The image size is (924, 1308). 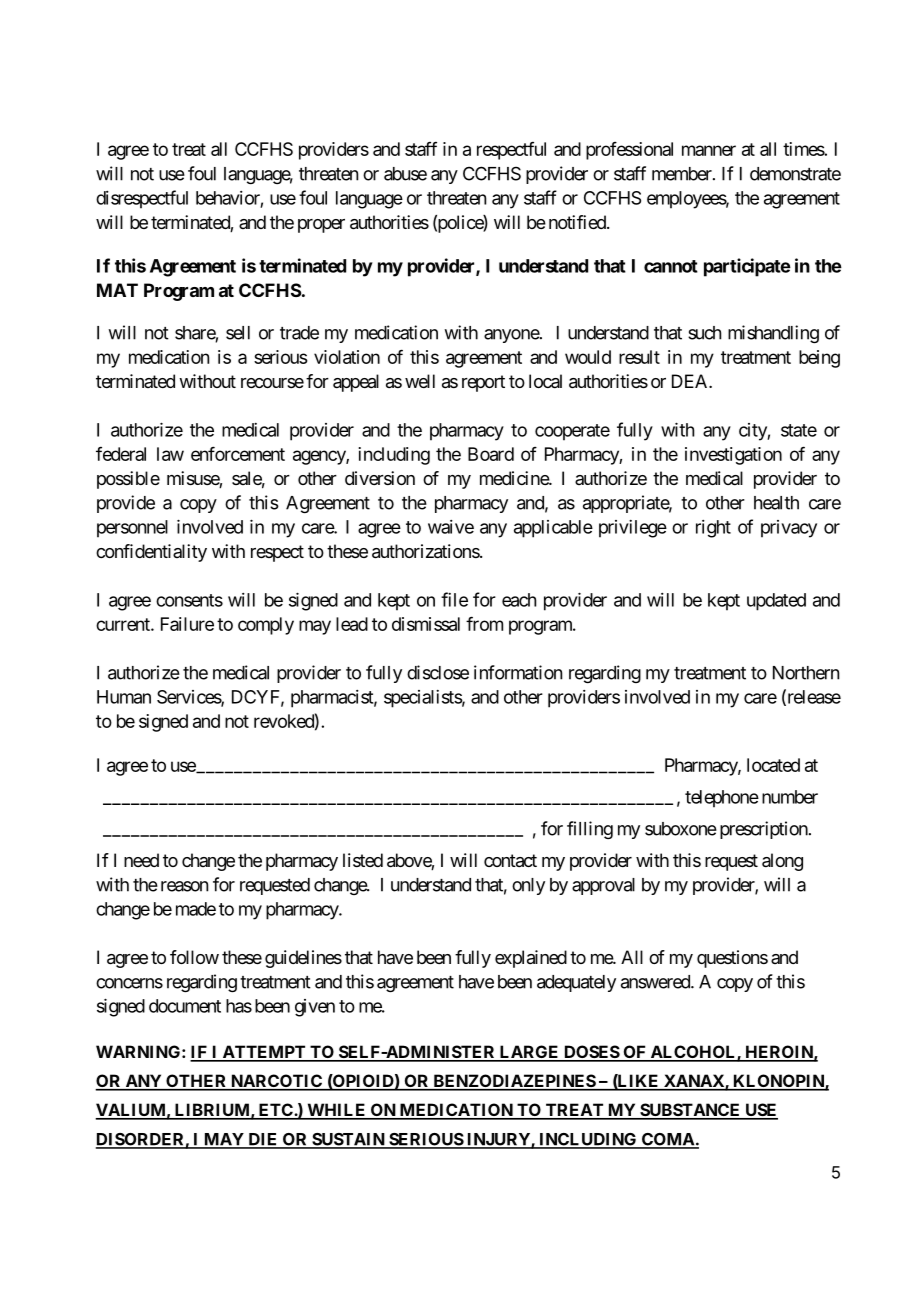 What do you see at coordinates (438, 672) in the page?
I see `disclose` at bounding box center [438, 672].
